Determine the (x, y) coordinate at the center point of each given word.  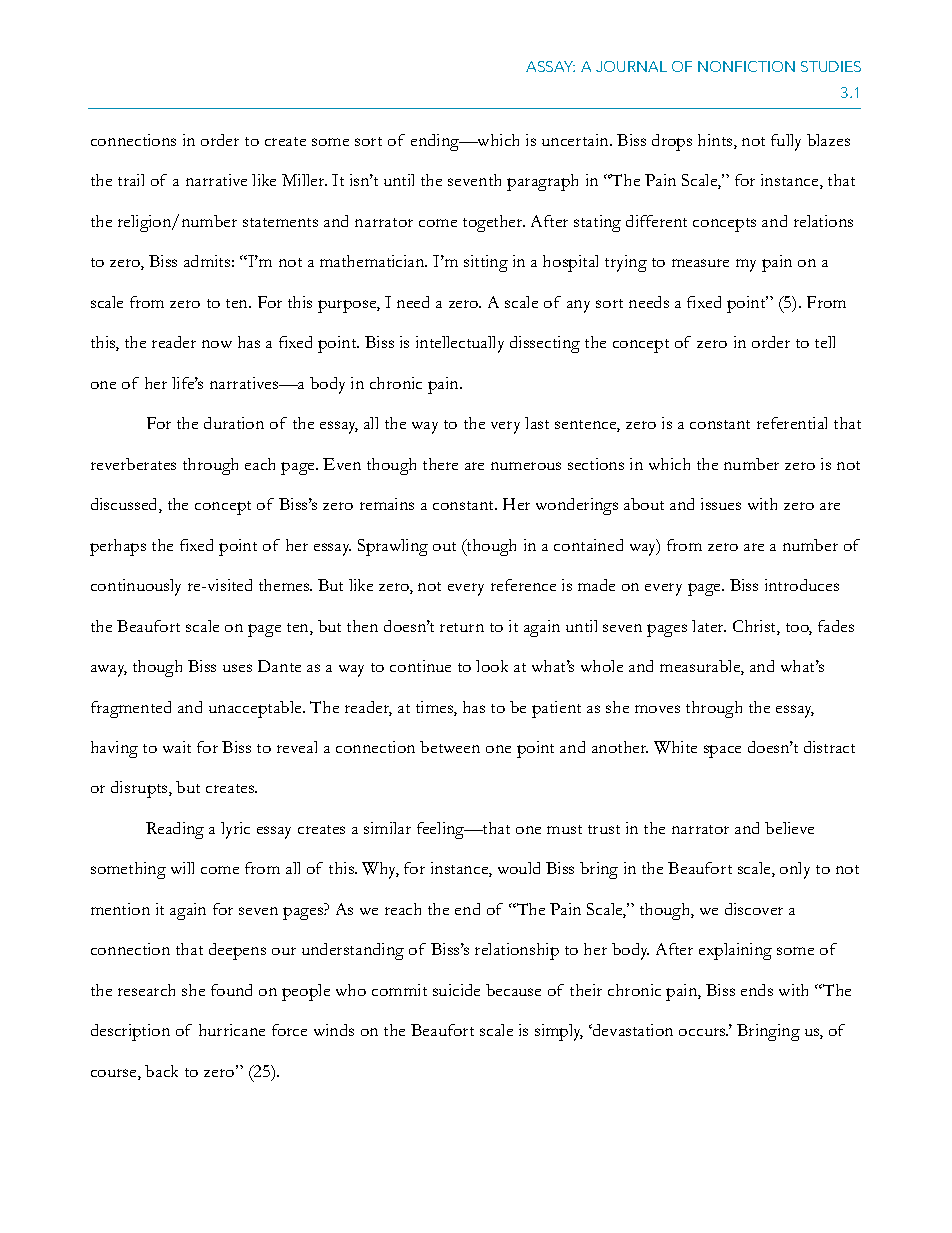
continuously (136, 587)
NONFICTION (746, 66)
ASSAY (550, 66)
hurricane (232, 1030)
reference (523, 585)
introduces (802, 585)
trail (131, 180)
